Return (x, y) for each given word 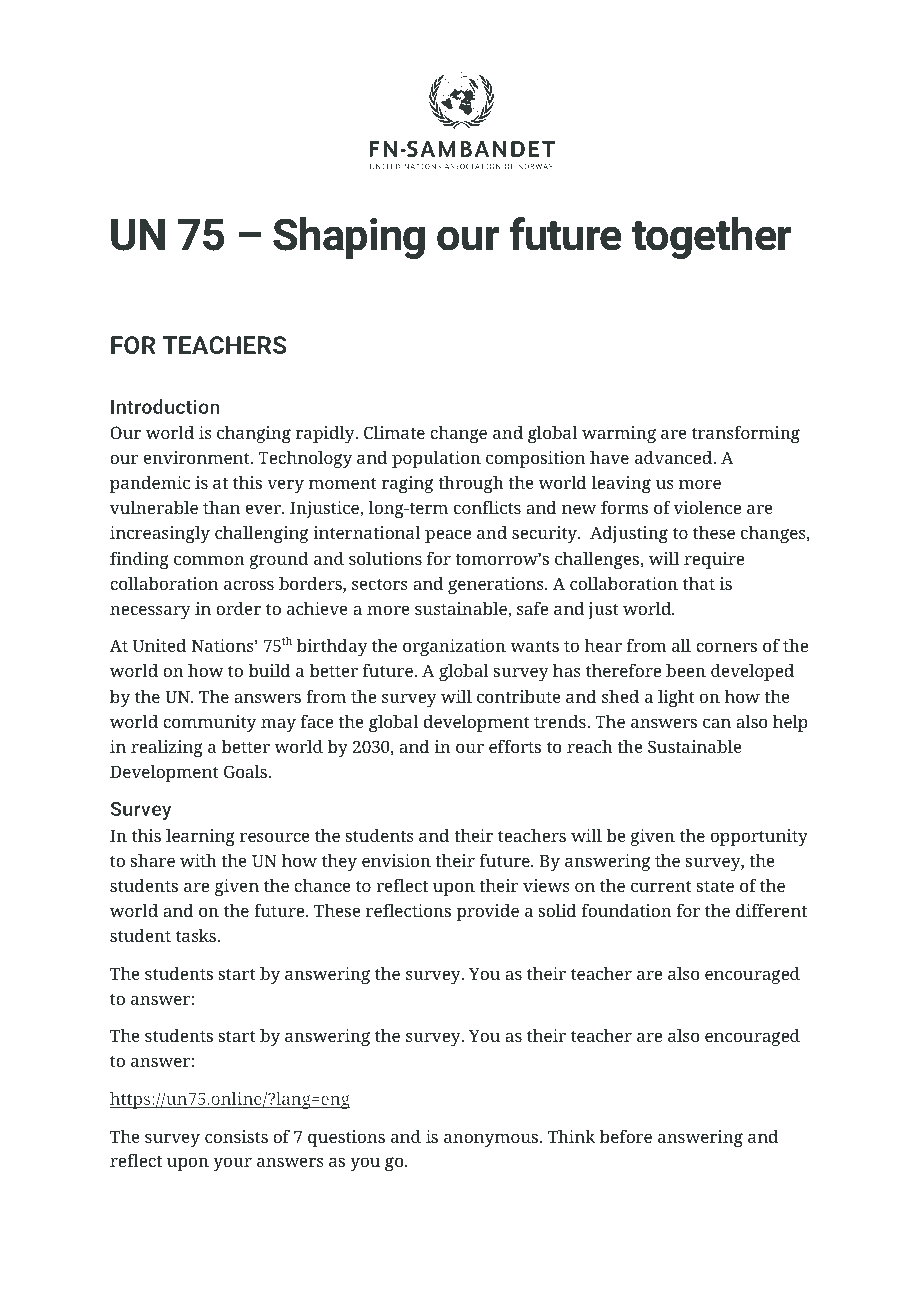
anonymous (492, 1140)
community (209, 723)
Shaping (349, 238)
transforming (746, 434)
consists (236, 1136)
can (717, 723)
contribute (519, 696)
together (712, 238)
